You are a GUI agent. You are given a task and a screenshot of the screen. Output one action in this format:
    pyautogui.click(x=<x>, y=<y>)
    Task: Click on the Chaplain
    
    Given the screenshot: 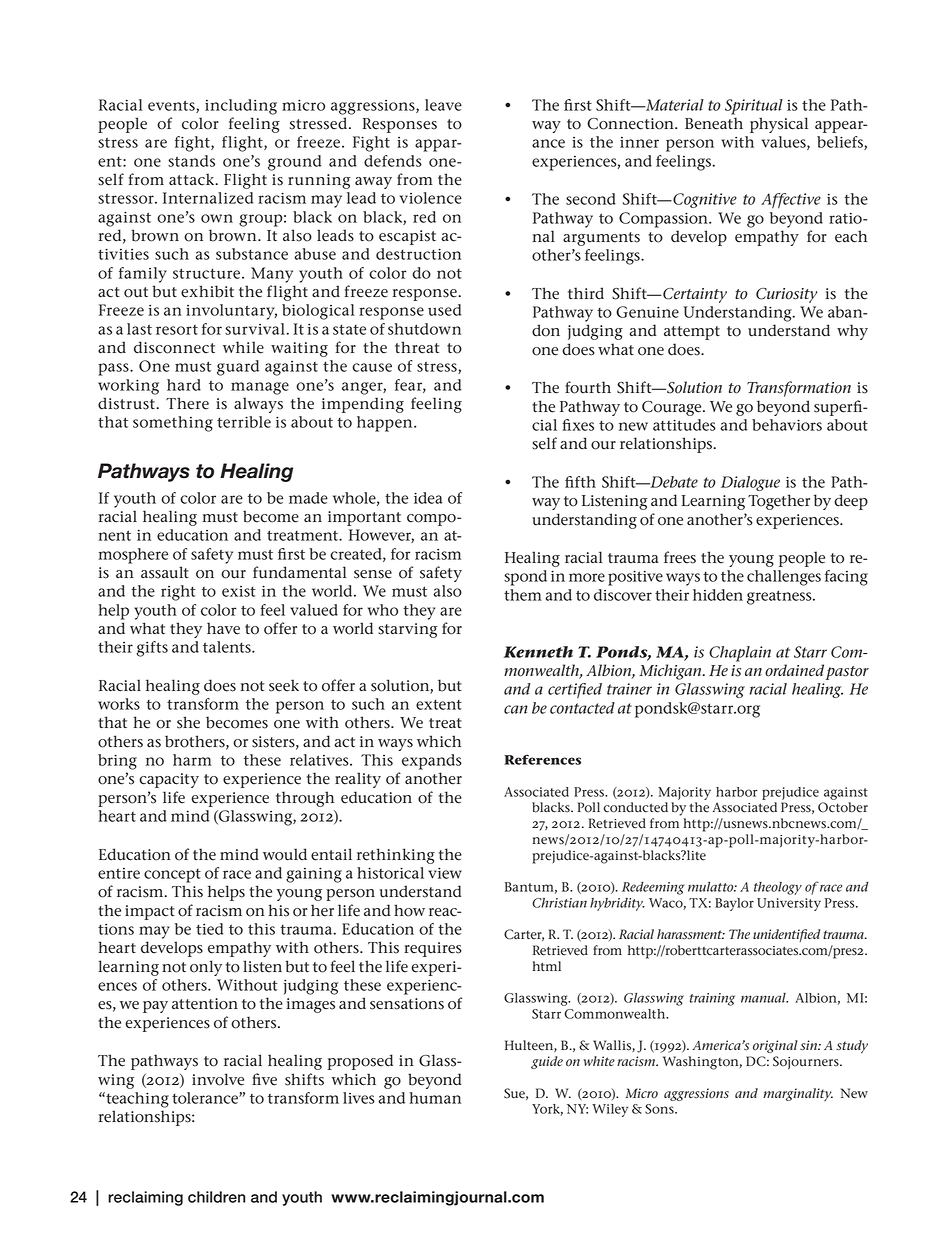 What is the action you would take?
    pyautogui.click(x=740, y=654)
